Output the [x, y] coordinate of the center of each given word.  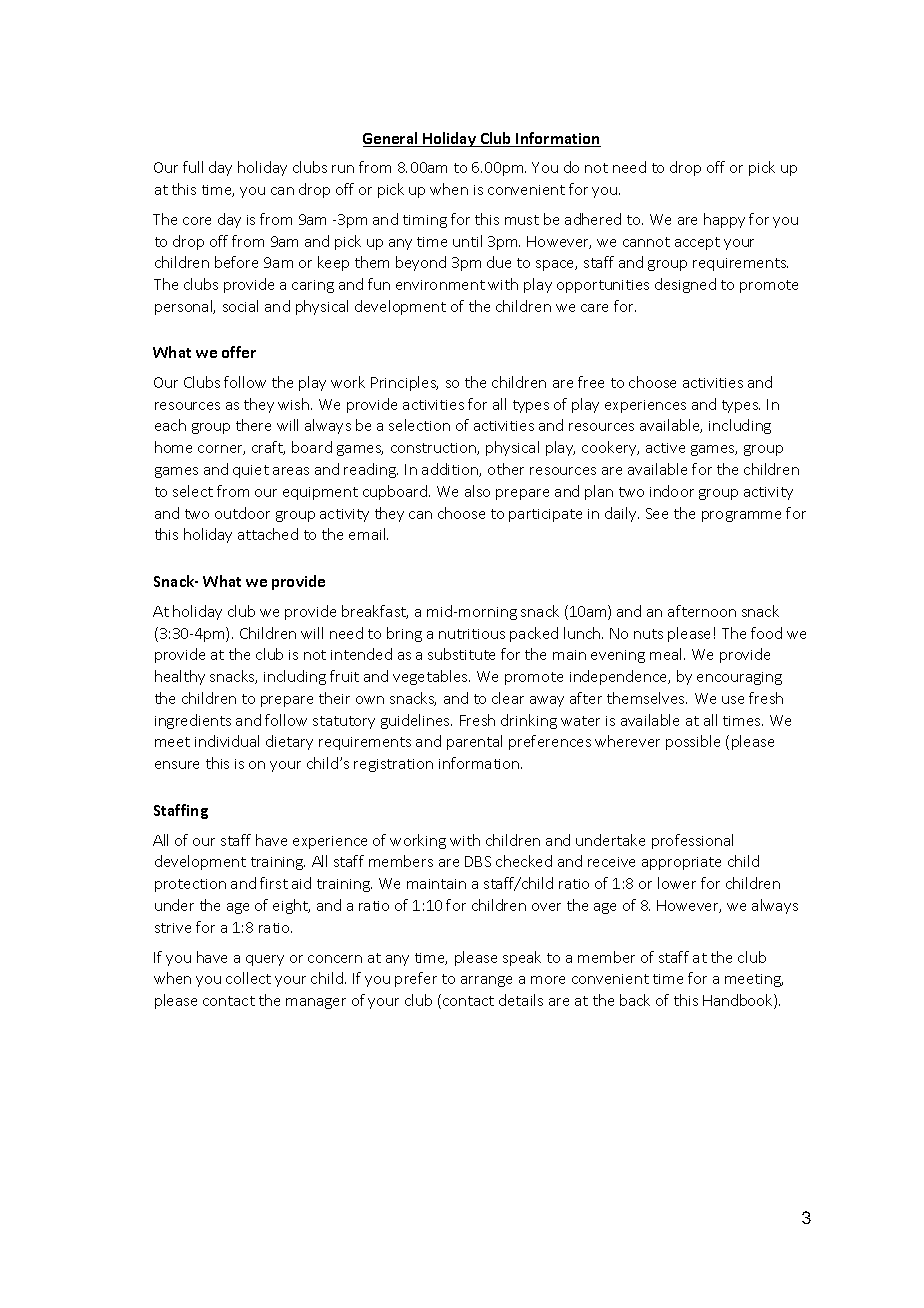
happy [724, 220]
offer [239, 352]
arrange [486, 981]
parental [474, 742]
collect [248, 978]
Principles [404, 383]
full [193, 167]
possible [693, 742]
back [635, 1000]
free [591, 382]
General [391, 139]
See [657, 513]
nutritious [472, 634]
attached [268, 534]
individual [227, 741]
